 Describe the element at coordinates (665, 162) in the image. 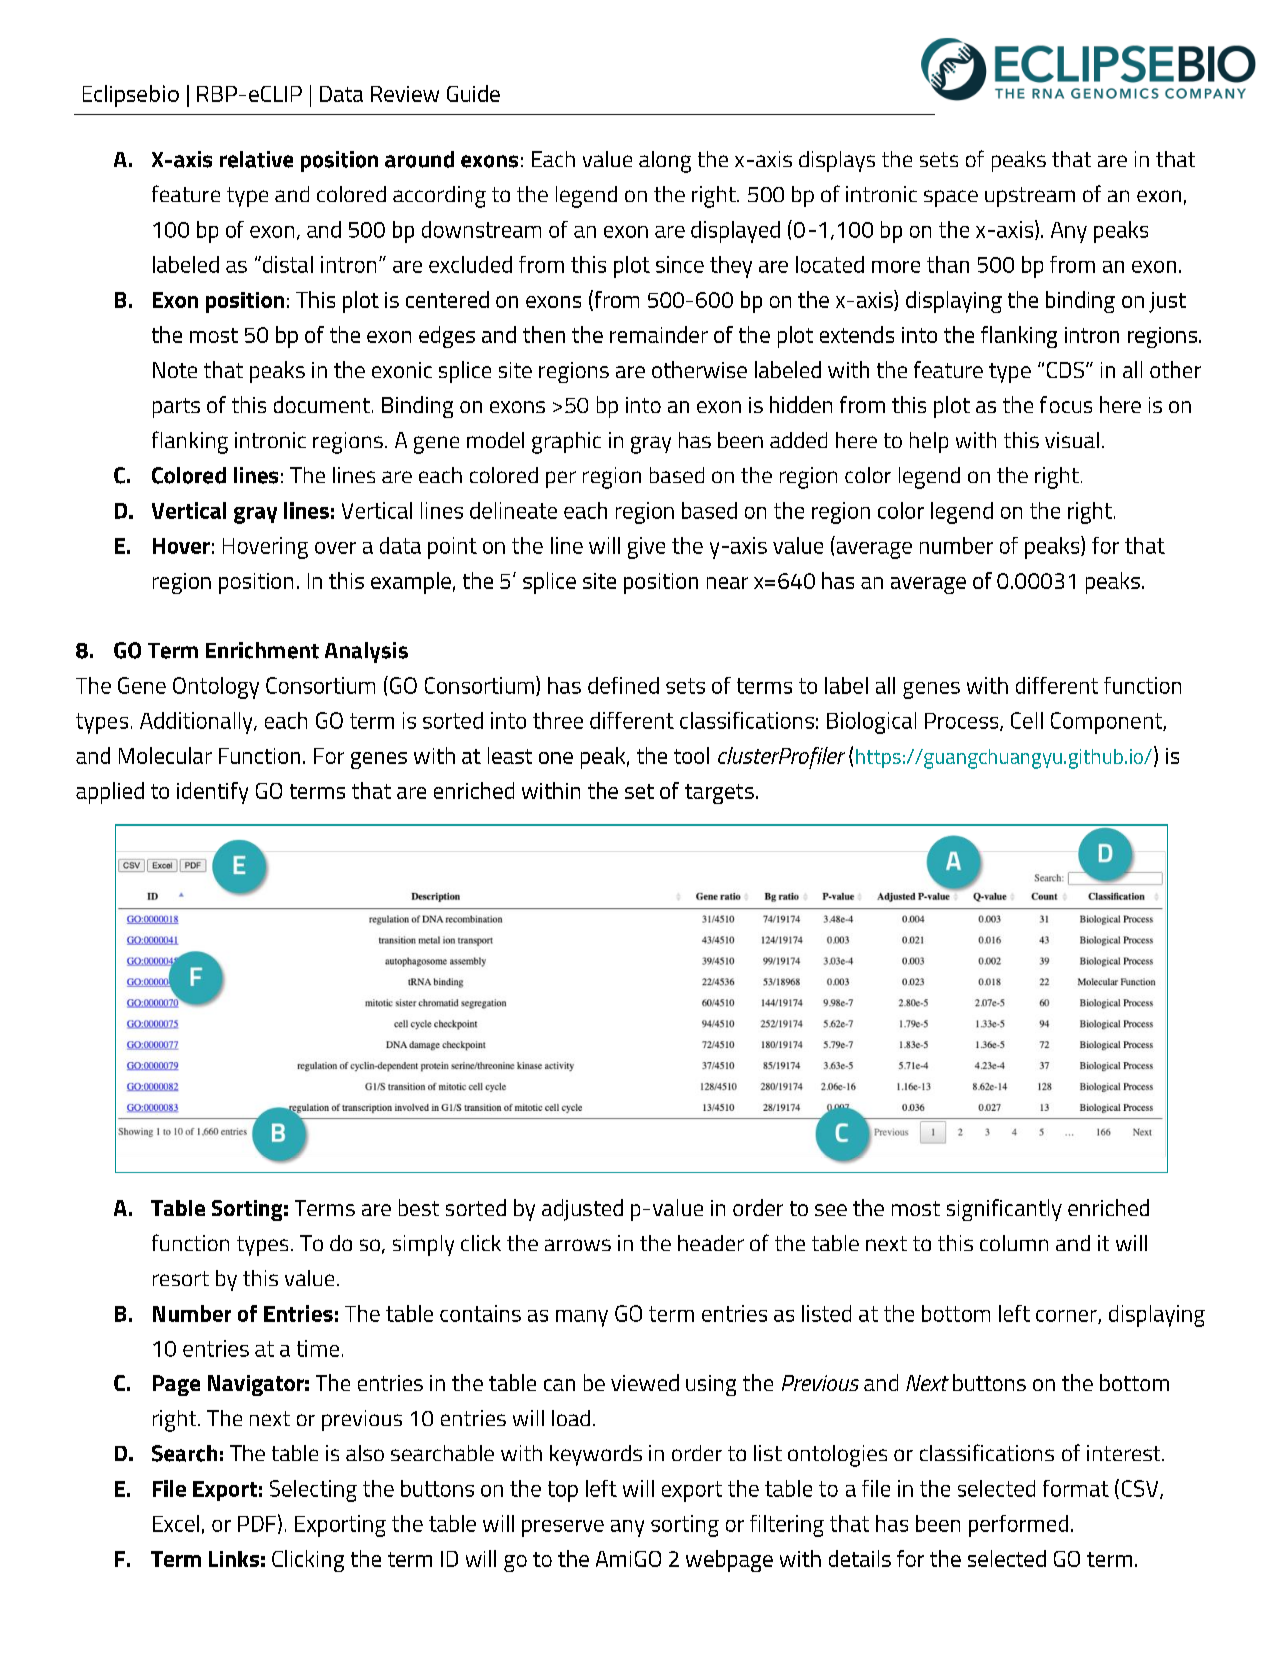

I see `along` at that location.
